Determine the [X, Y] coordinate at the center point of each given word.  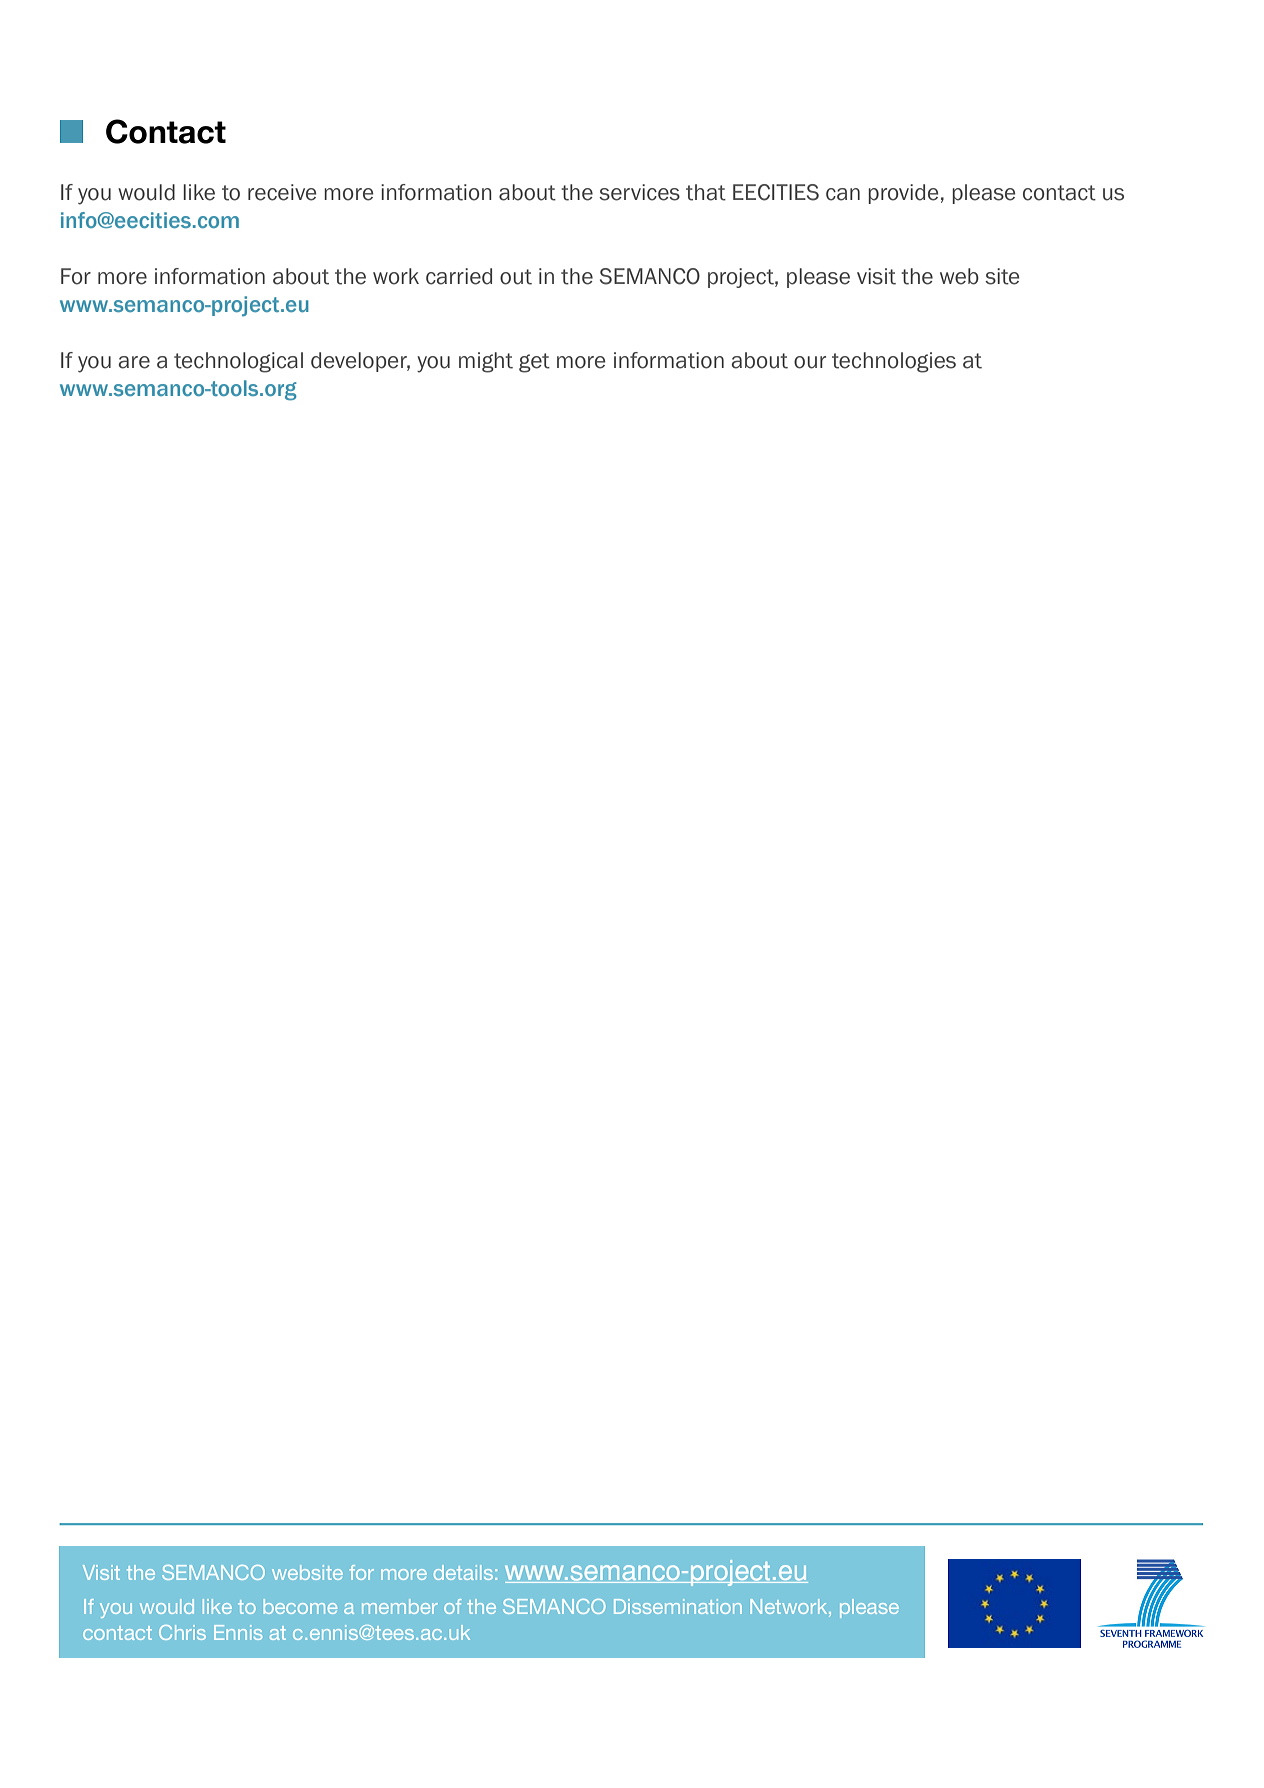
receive [282, 192]
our [810, 362]
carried [459, 276]
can [843, 194]
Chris [182, 1632]
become [300, 1606]
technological [238, 362]
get [534, 363]
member [400, 1606]
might [486, 362]
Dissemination [678, 1606]
